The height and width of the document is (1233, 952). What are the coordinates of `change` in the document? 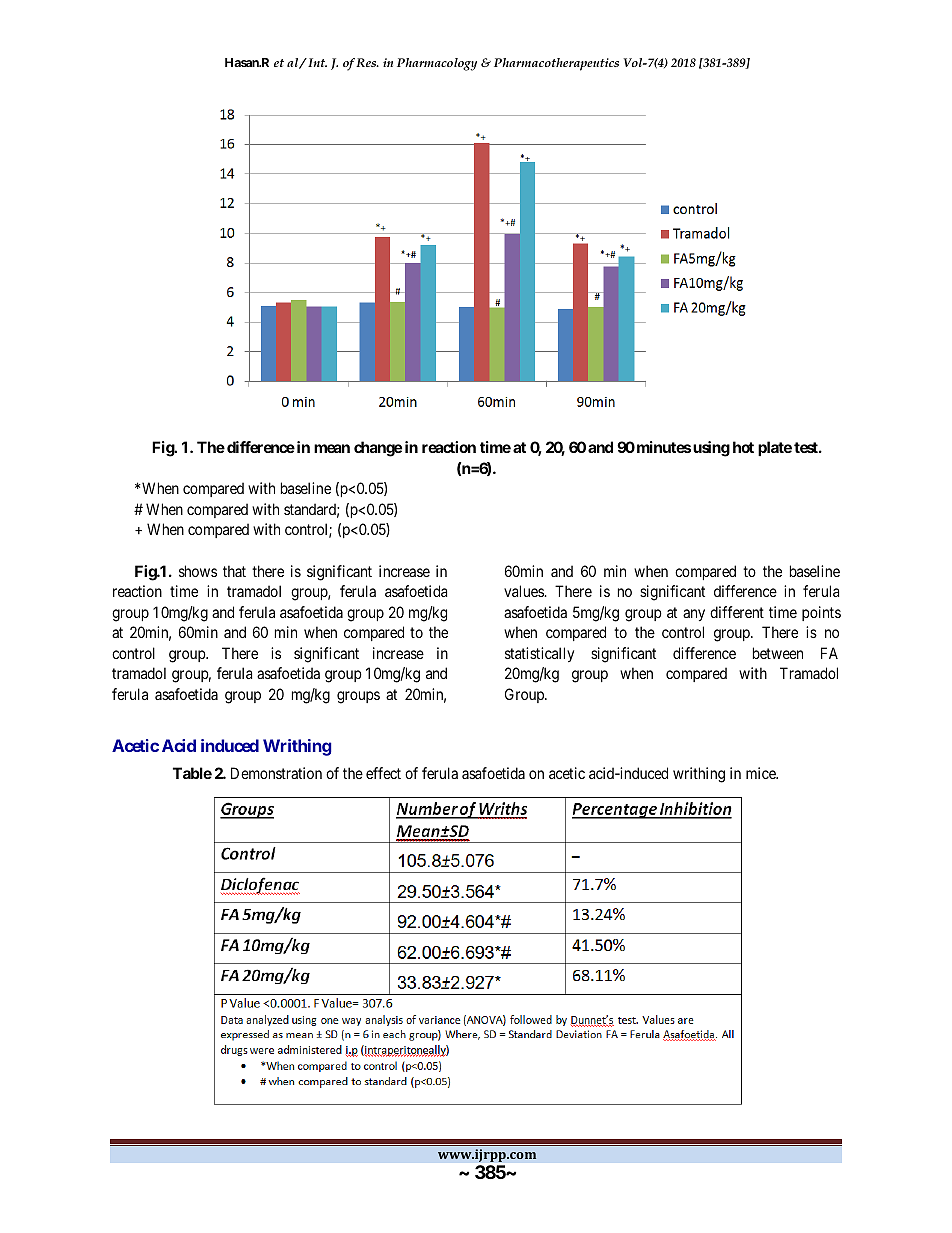 It's located at (378, 449).
